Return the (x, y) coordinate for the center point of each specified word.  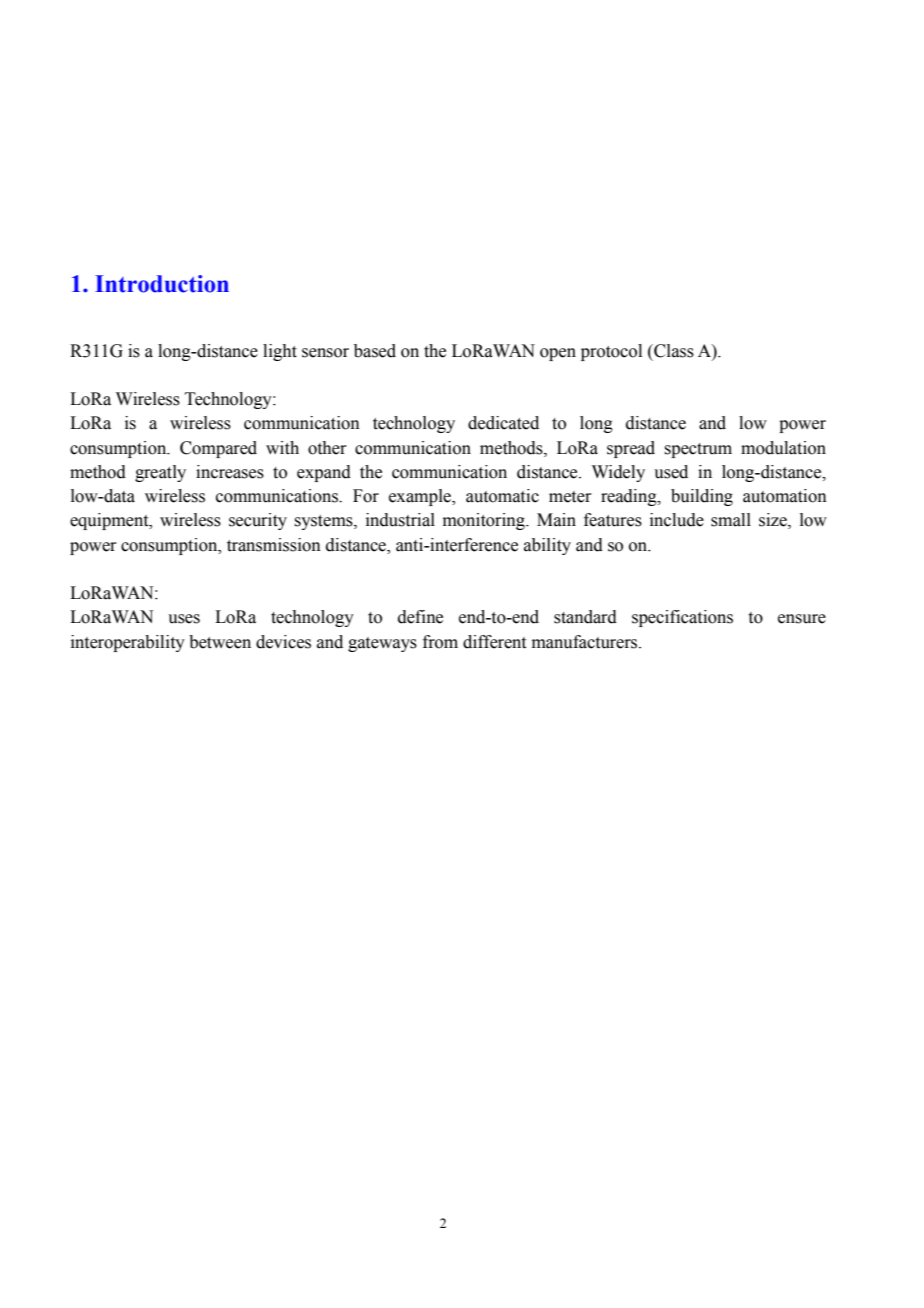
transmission (274, 545)
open (558, 354)
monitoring (485, 521)
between (220, 642)
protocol (611, 352)
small (731, 520)
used (671, 472)
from (440, 642)
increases (230, 472)
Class (673, 351)
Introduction (162, 284)
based (375, 351)
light (280, 352)
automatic (502, 496)
